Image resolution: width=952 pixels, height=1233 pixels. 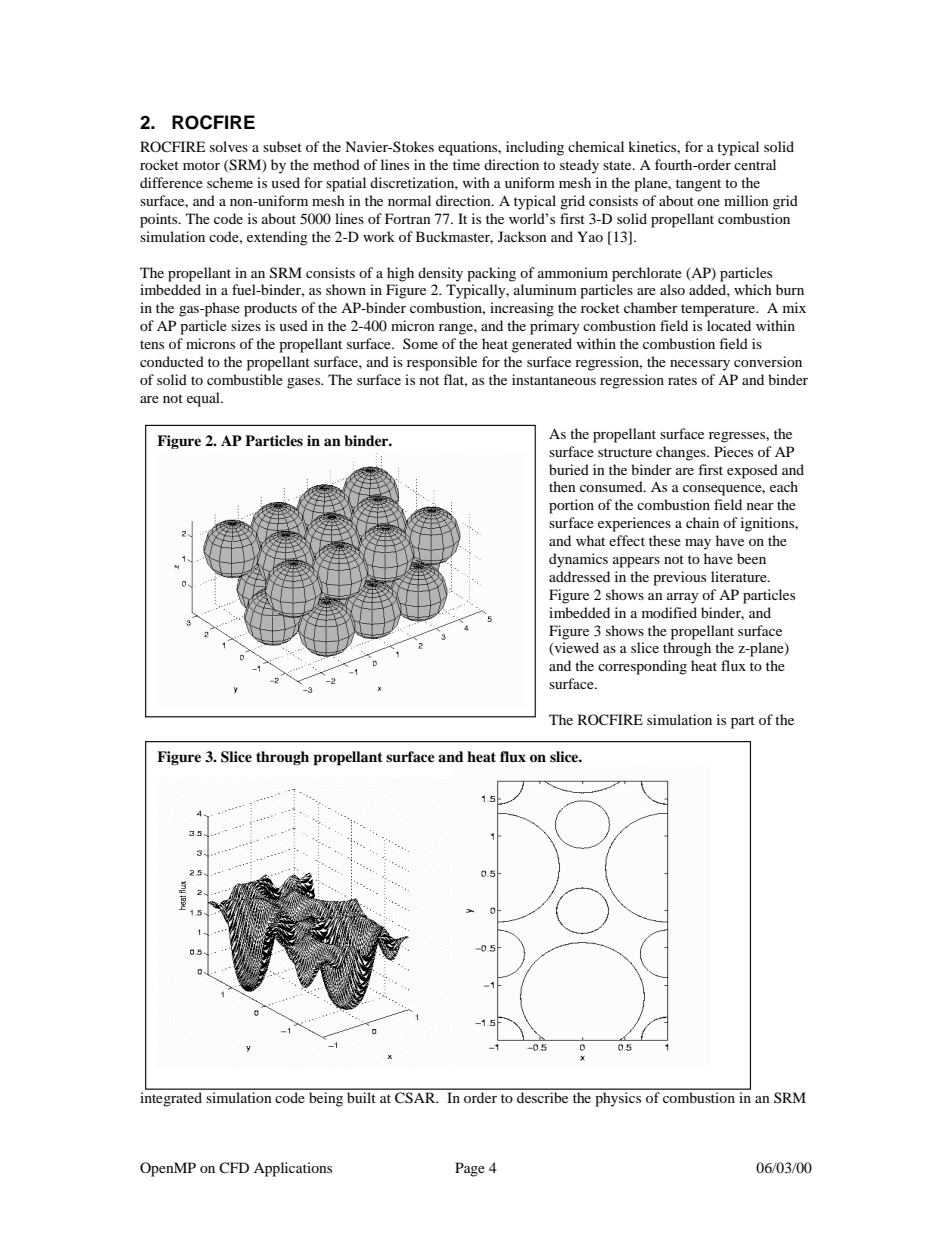 I want to click on equal, so click(x=204, y=399).
